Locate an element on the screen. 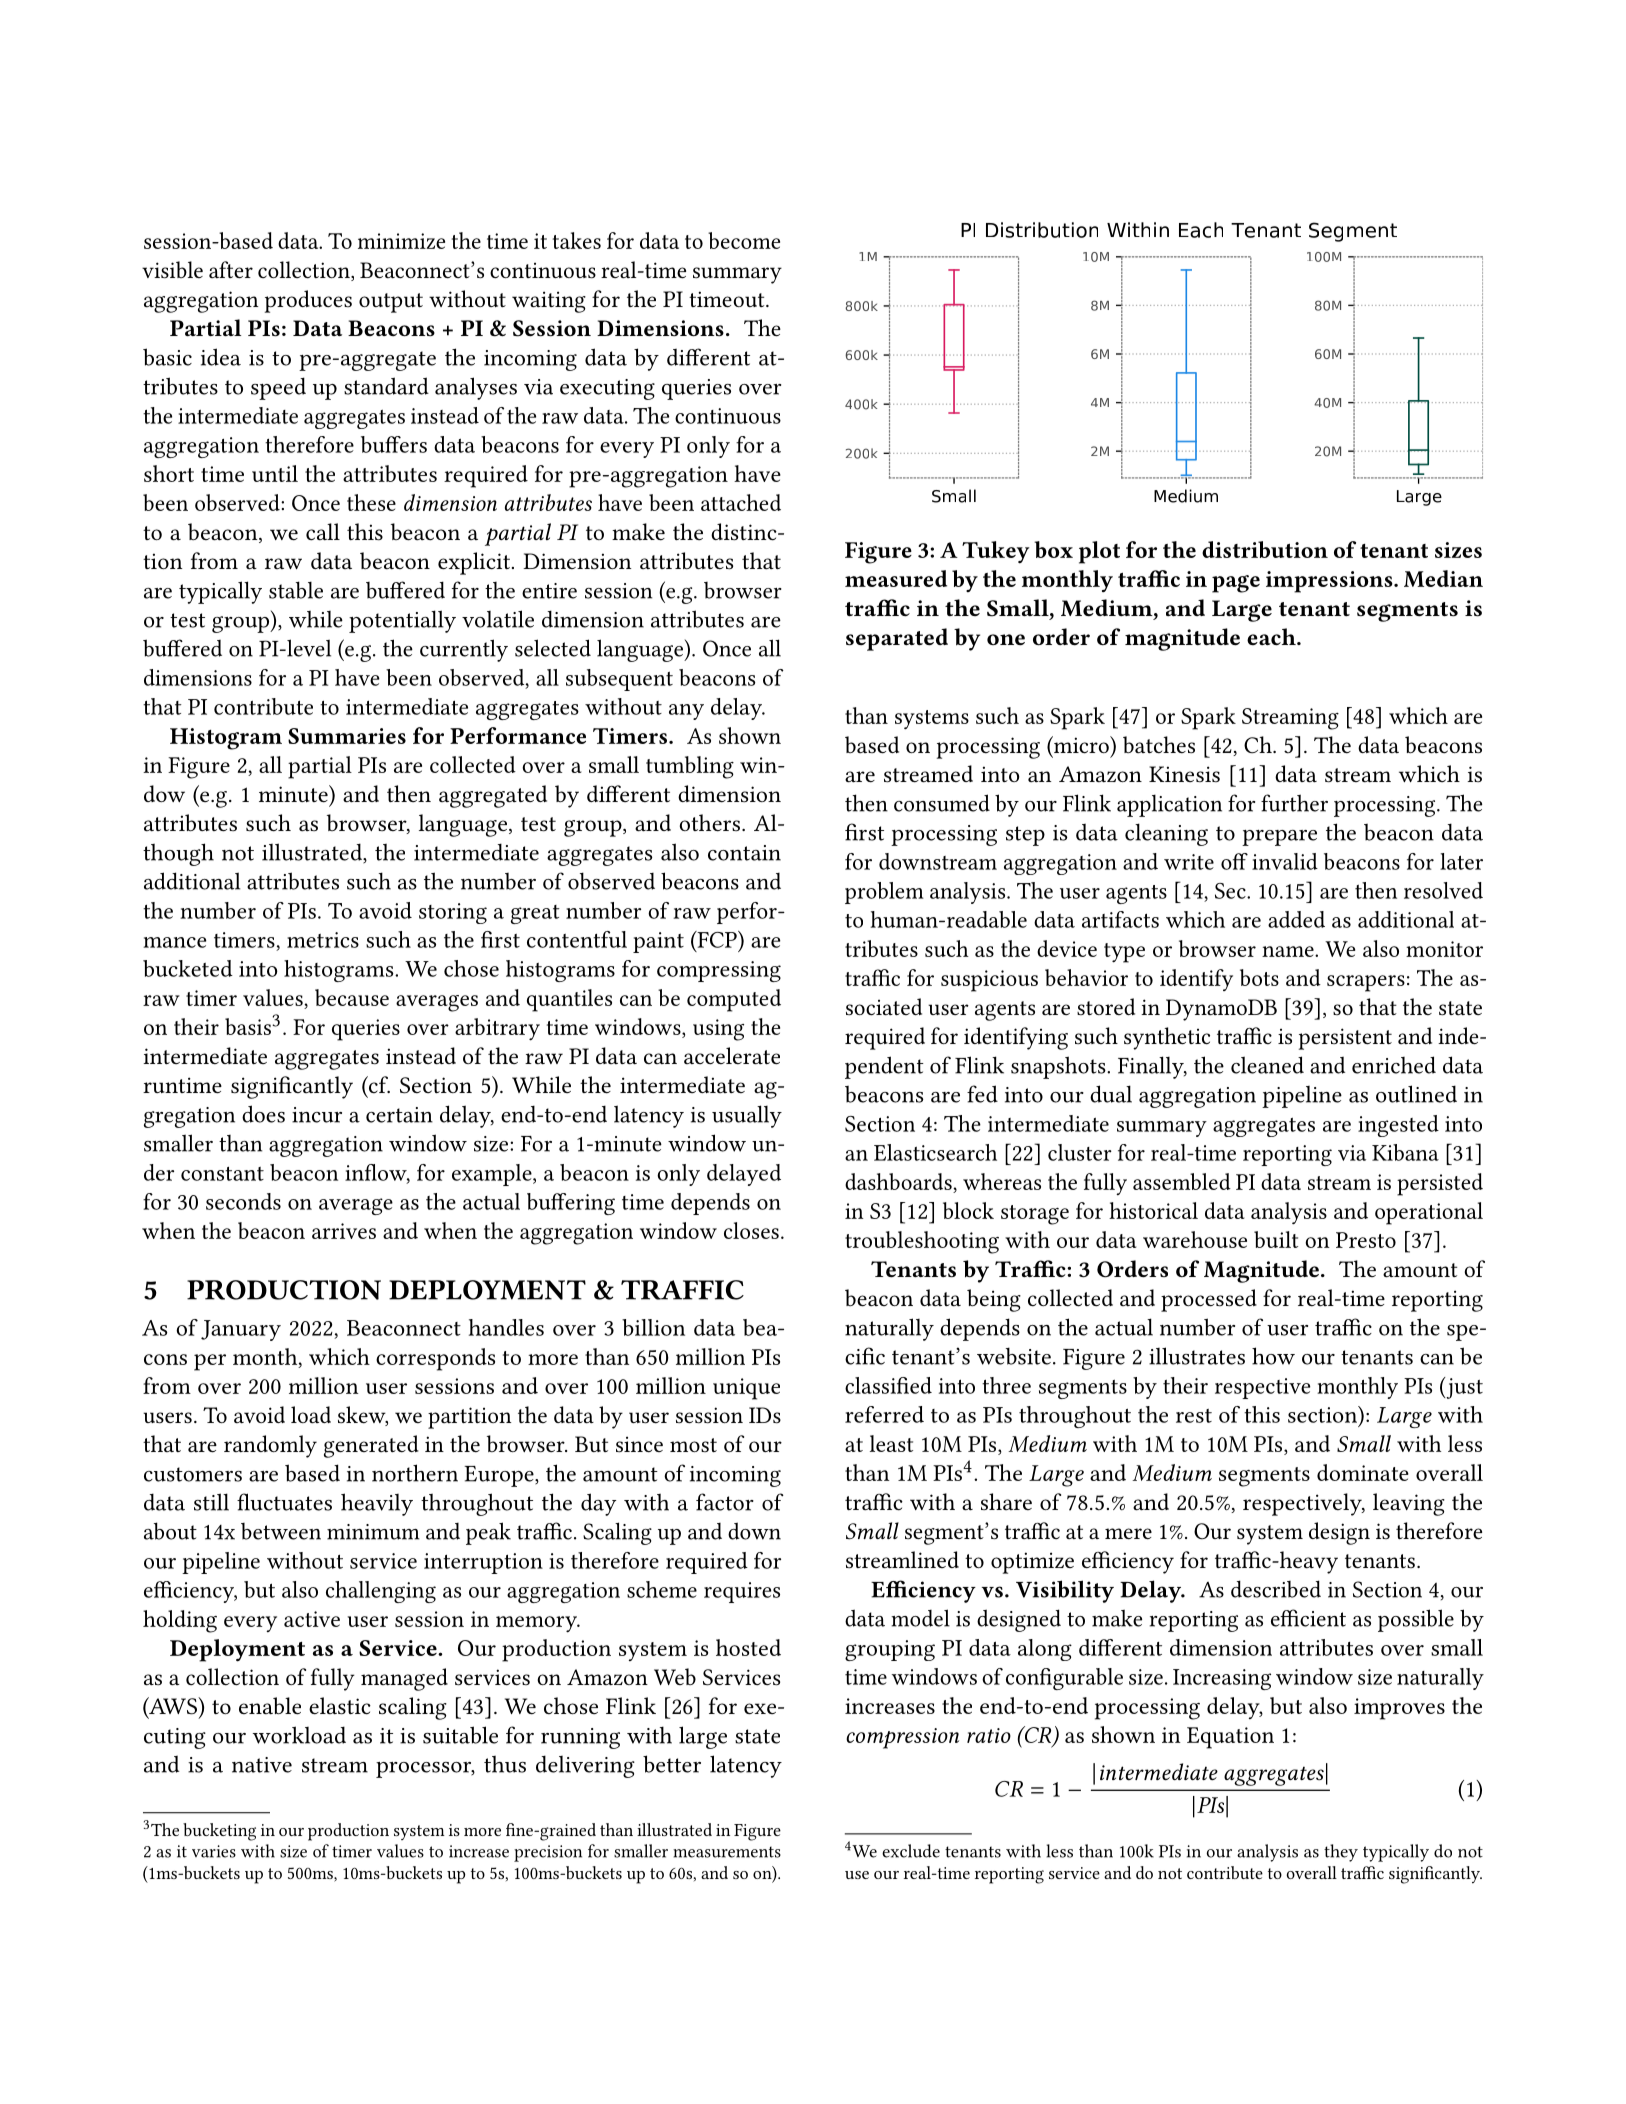 The height and width of the screenshot is (2104, 1626). further is located at coordinates (1294, 803).
